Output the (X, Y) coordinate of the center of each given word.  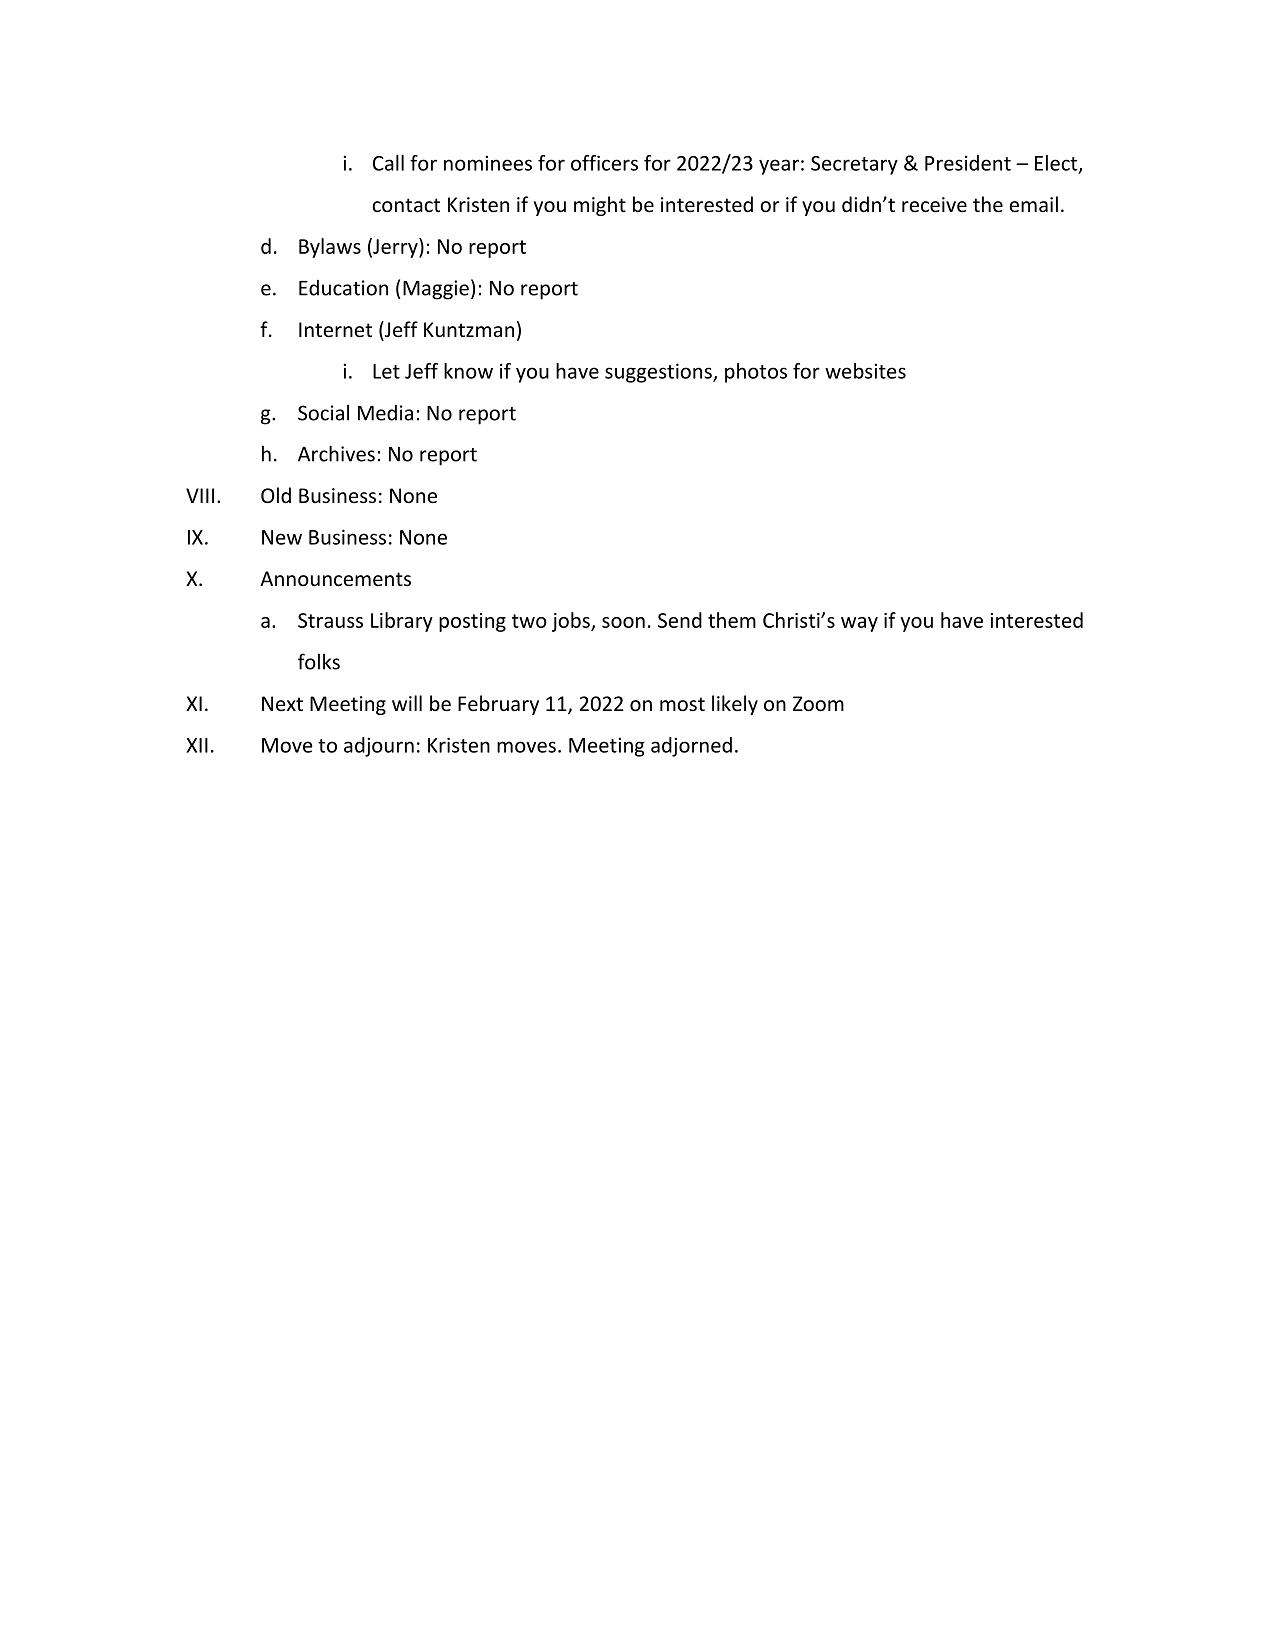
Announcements (335, 579)
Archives (336, 453)
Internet (335, 330)
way (859, 624)
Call (388, 163)
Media (385, 413)
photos (756, 373)
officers (604, 163)
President (968, 163)
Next (282, 703)
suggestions (659, 373)
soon (623, 622)
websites (865, 371)
